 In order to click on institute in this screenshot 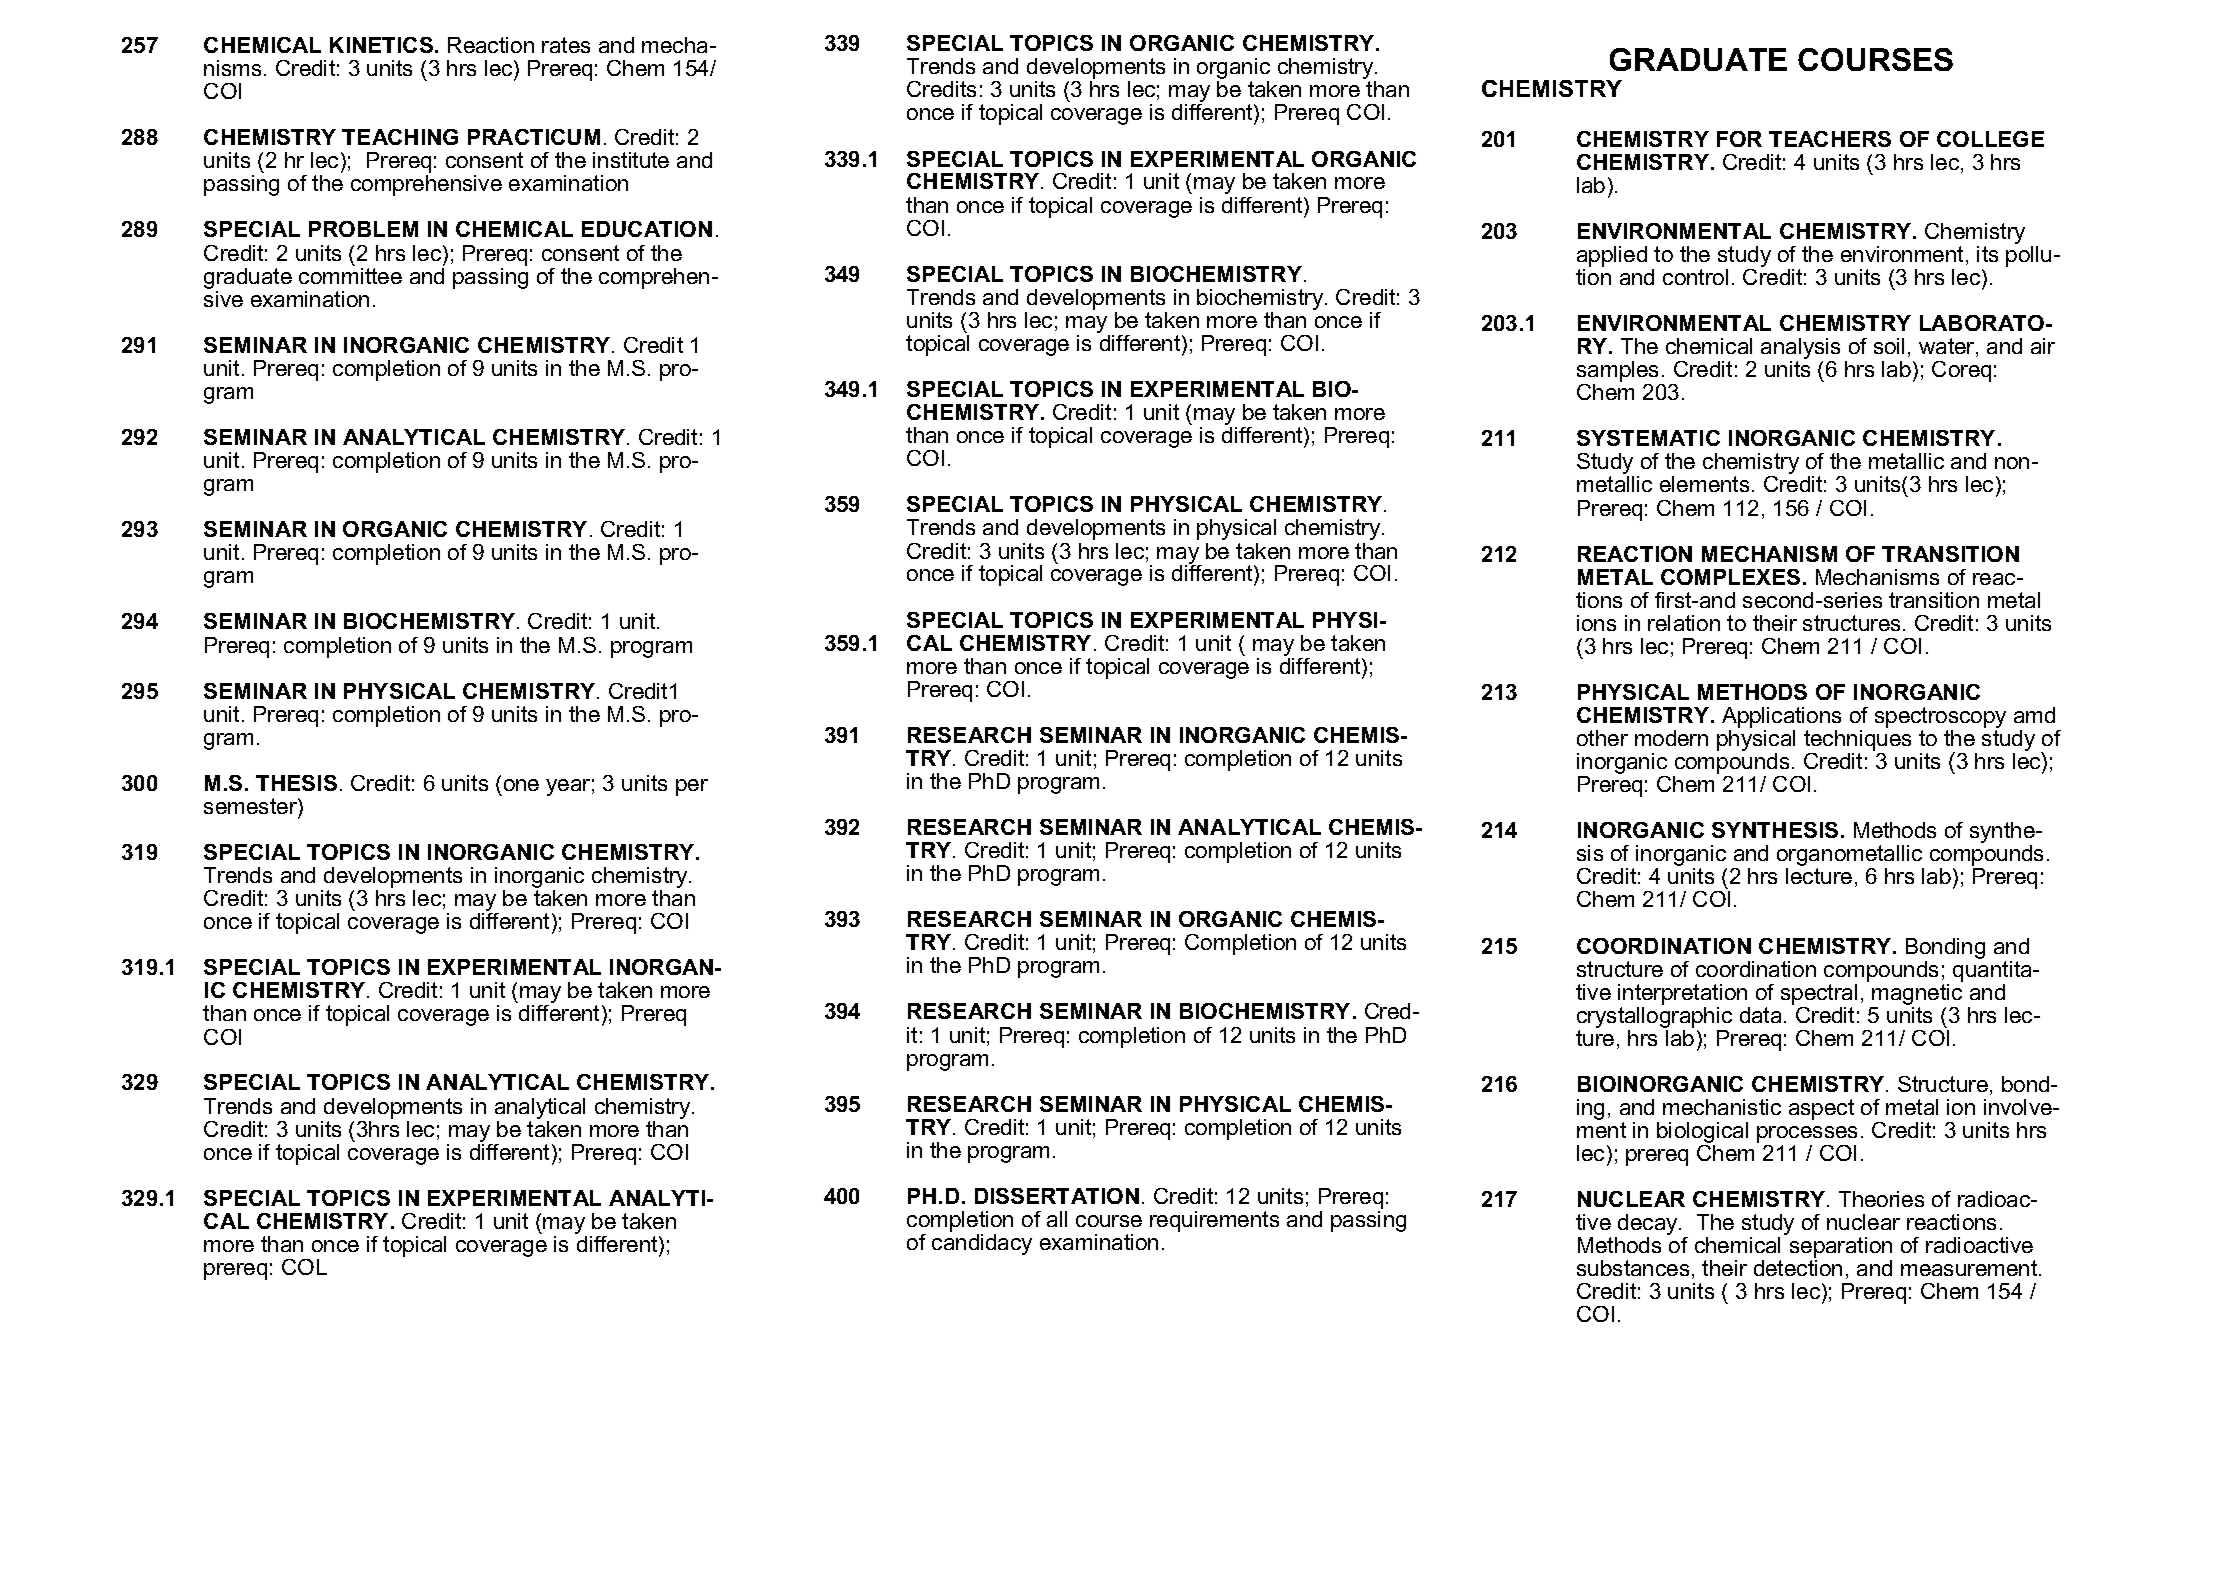, I will do `click(631, 160)`.
